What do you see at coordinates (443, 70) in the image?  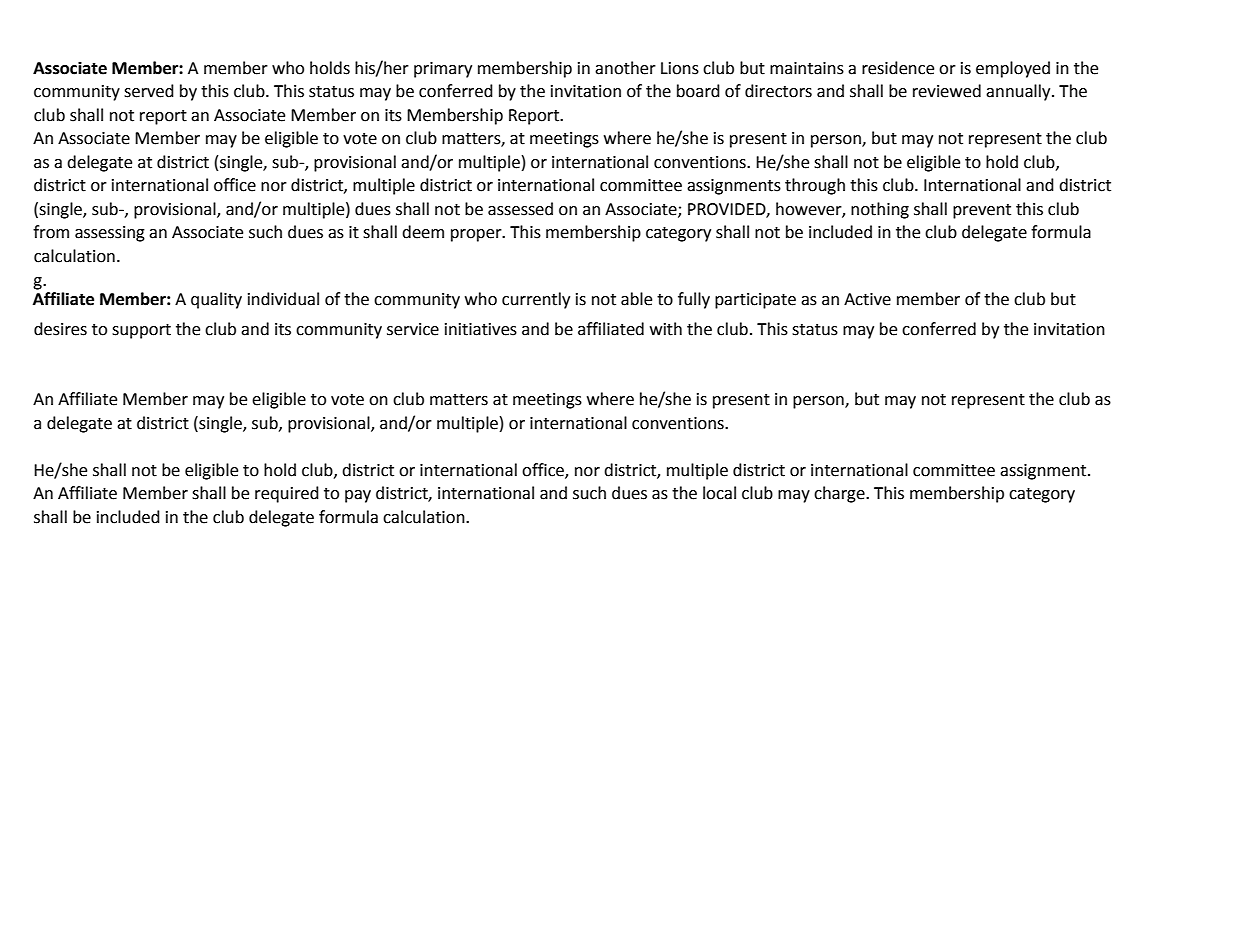 I see `primary` at bounding box center [443, 70].
